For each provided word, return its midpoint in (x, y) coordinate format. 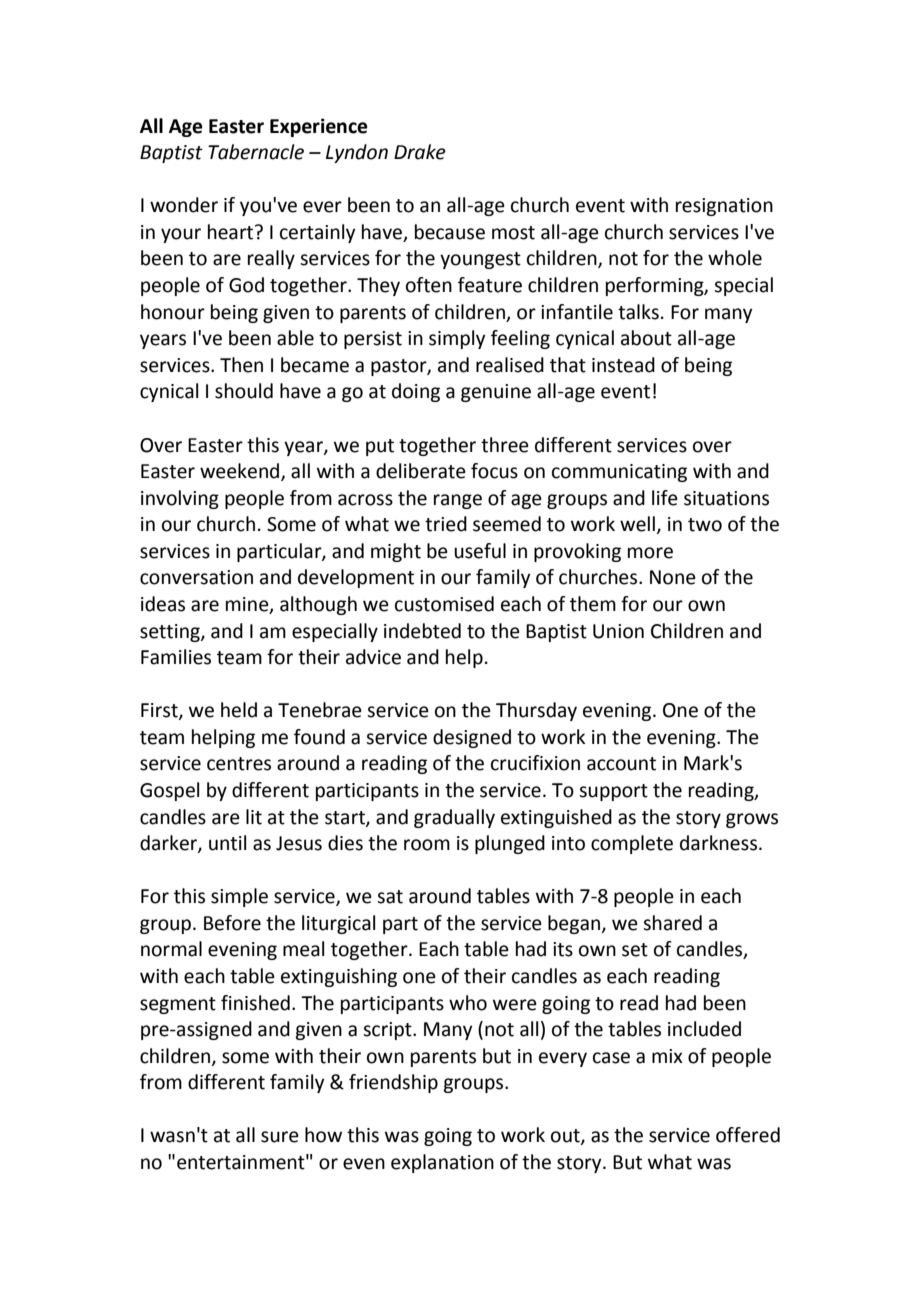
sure (280, 1137)
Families (176, 657)
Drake (420, 152)
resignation (724, 207)
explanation (442, 1163)
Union (618, 631)
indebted (422, 631)
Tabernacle (256, 152)
